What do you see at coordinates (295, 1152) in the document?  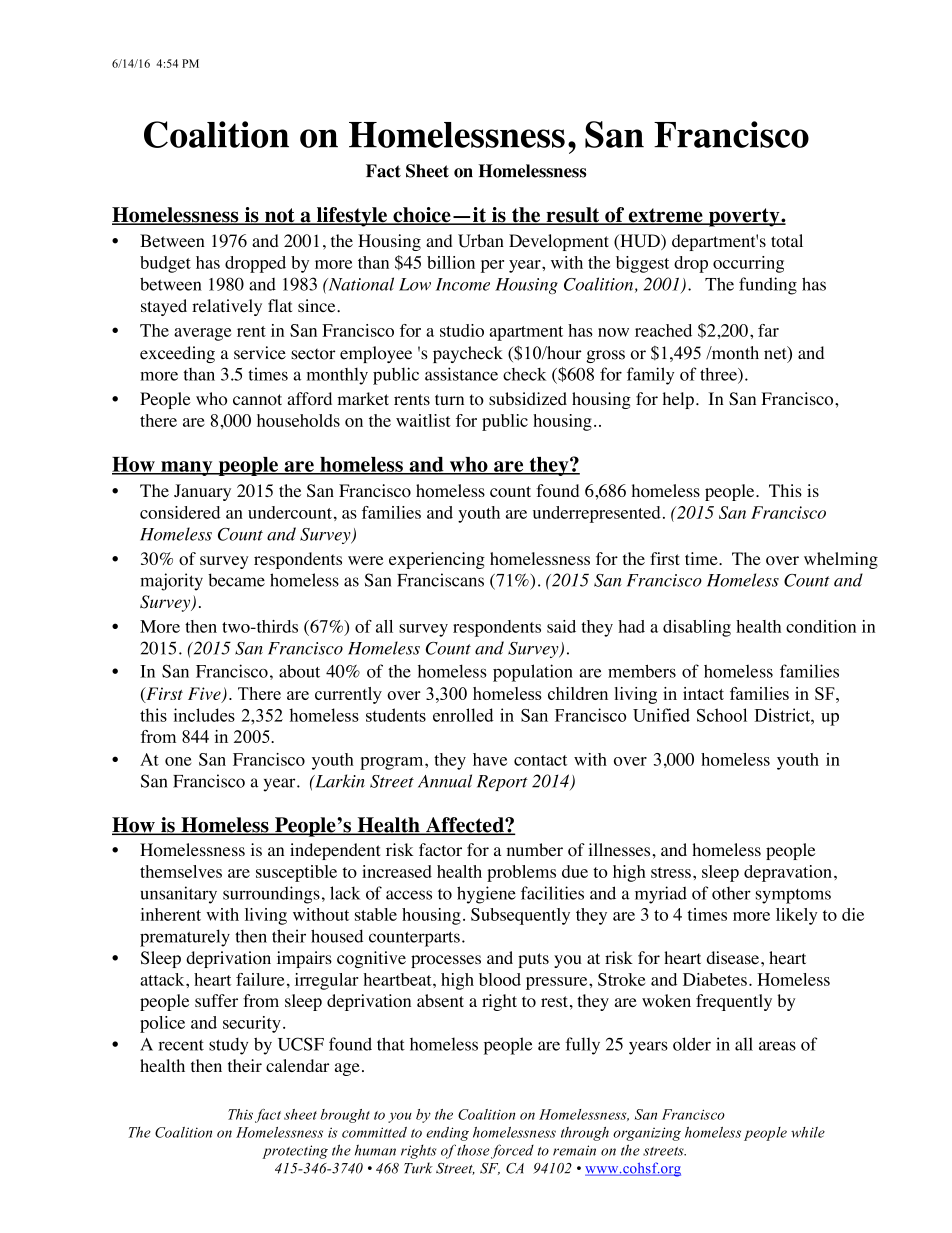 I see `protecting` at bounding box center [295, 1152].
